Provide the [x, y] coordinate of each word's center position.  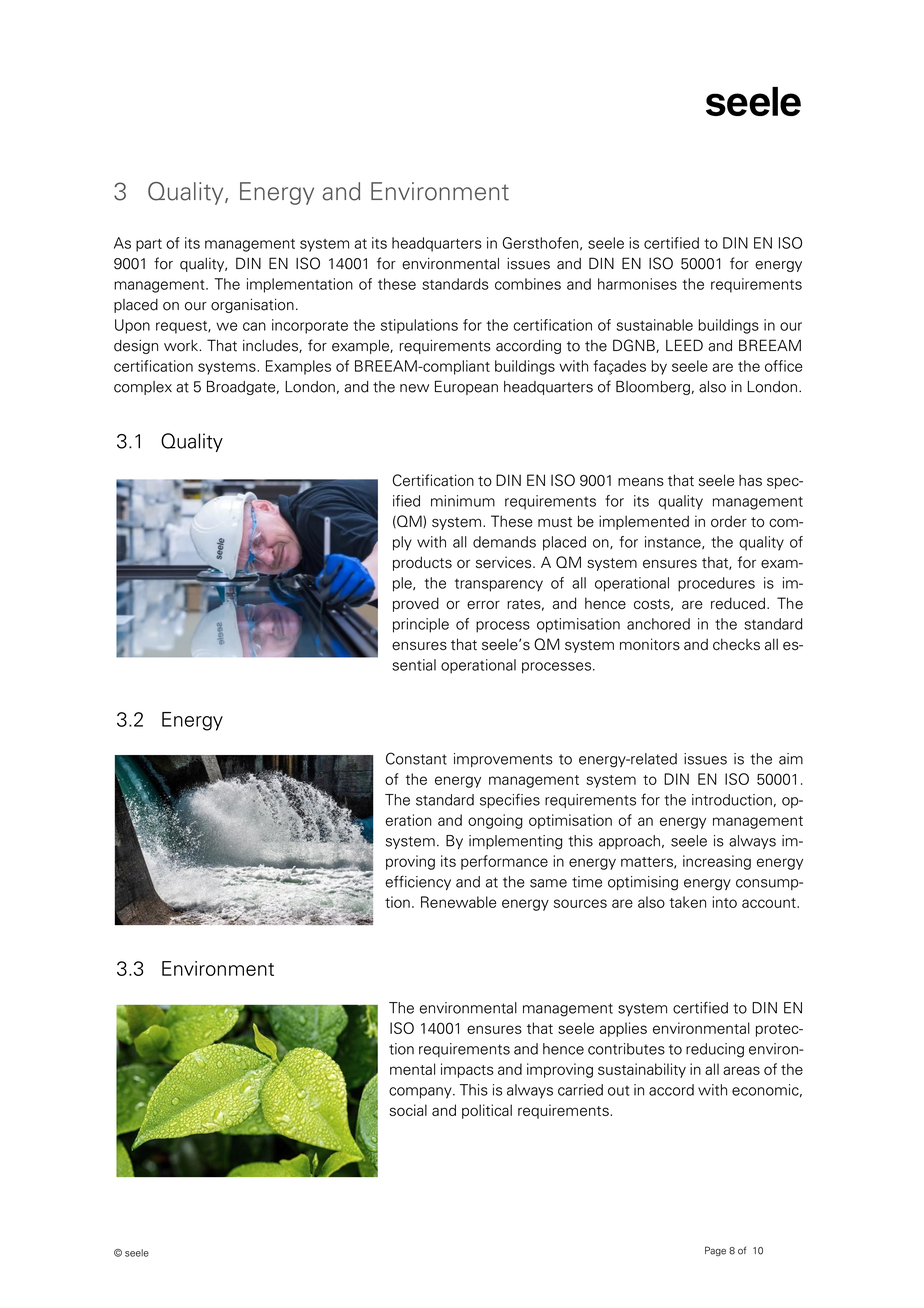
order [729, 521]
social [408, 1110]
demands [504, 542]
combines [528, 284]
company [421, 1093]
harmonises [637, 284]
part [149, 245]
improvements [503, 760]
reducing [715, 1050]
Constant [416, 758]
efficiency [418, 882]
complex [143, 388]
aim [791, 759]
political [487, 1111]
